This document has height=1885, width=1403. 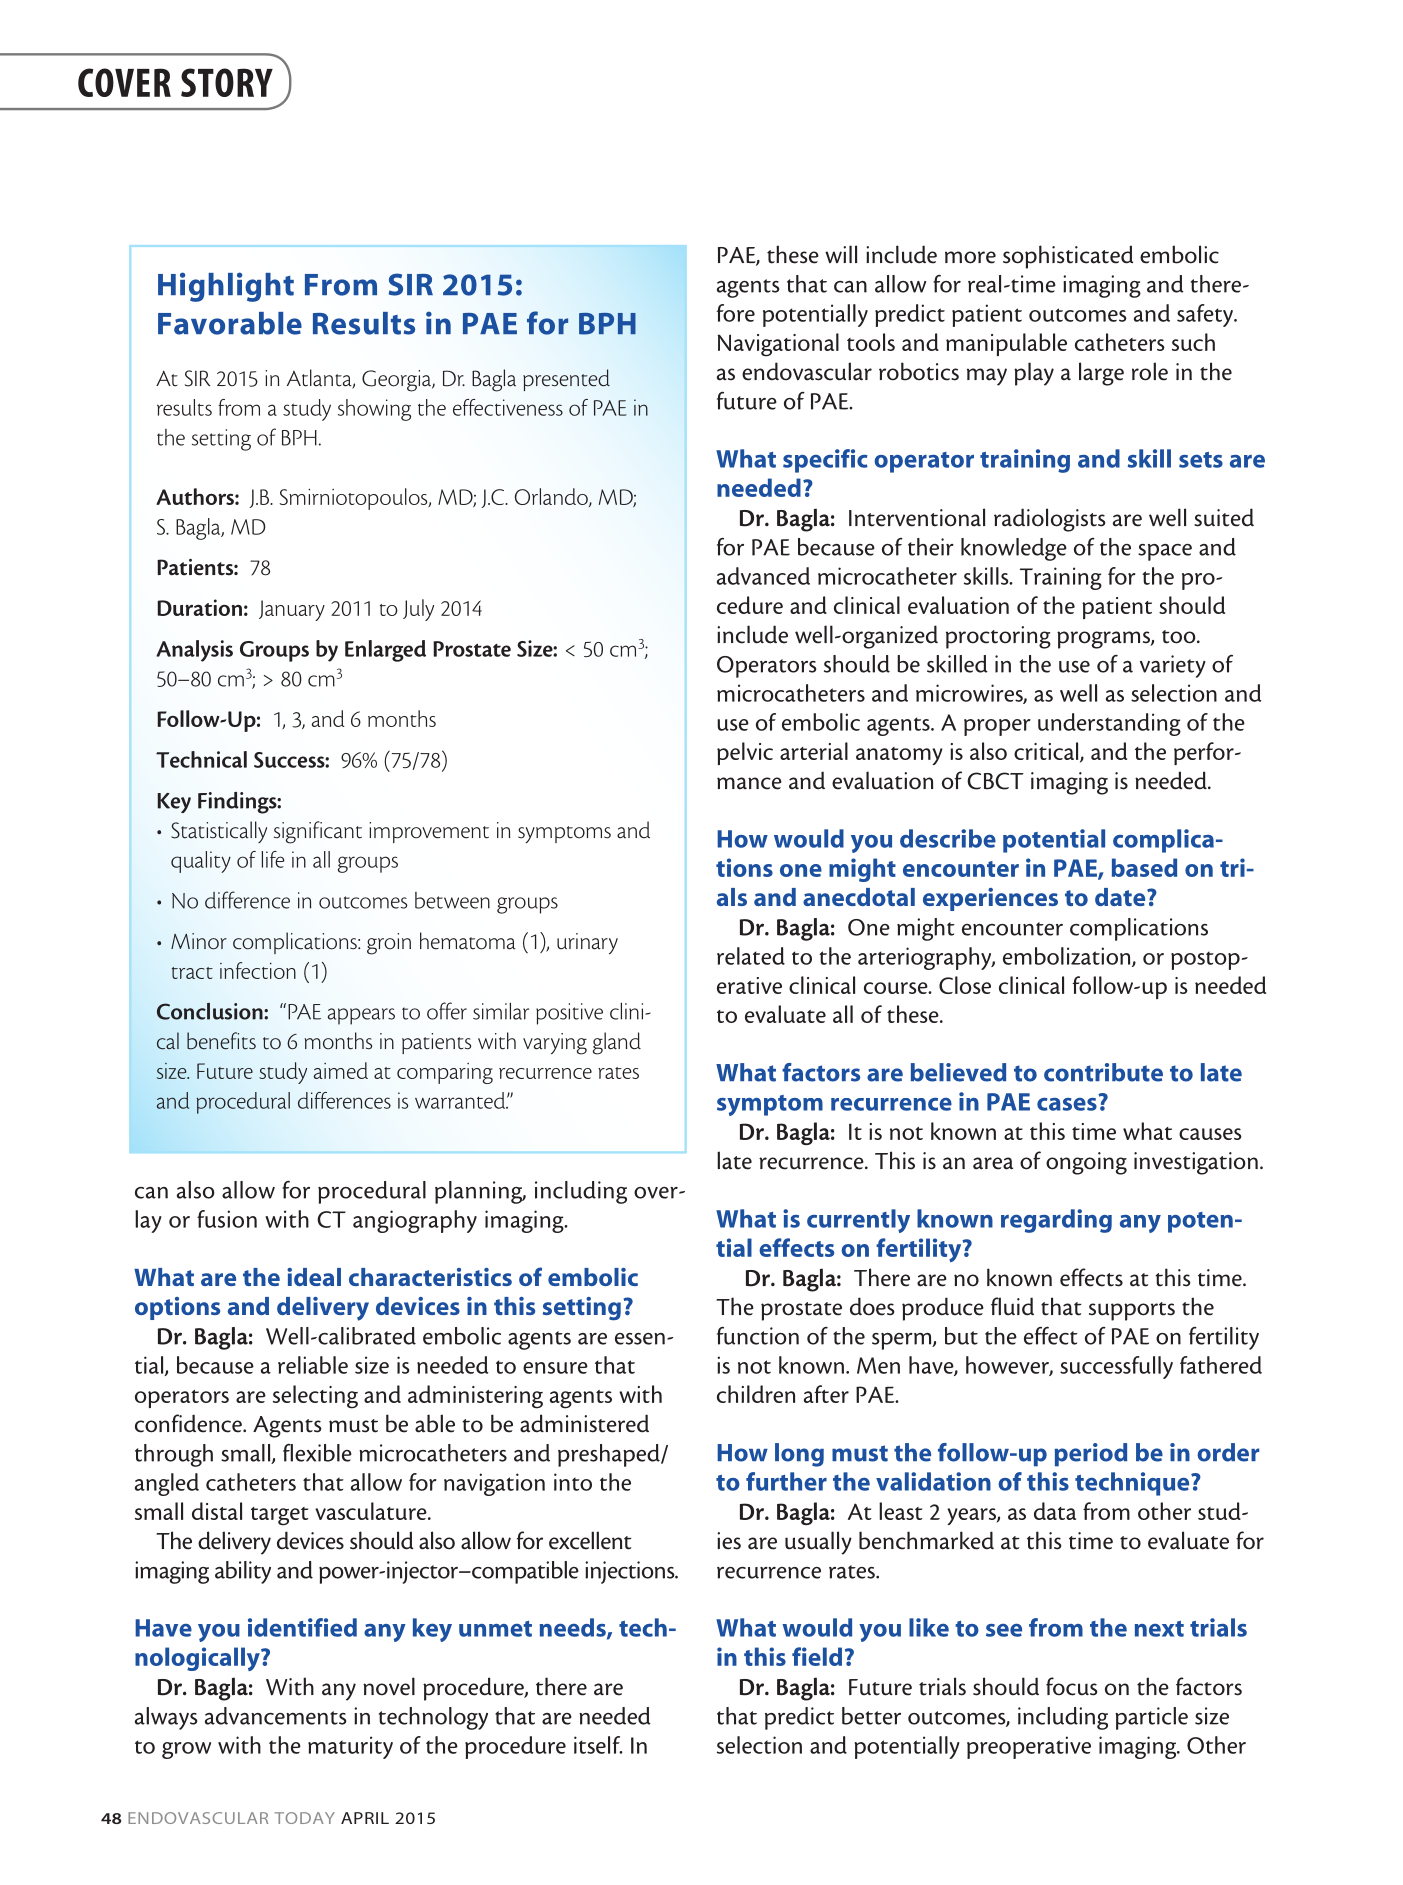 I want to click on infection, so click(x=258, y=970).
